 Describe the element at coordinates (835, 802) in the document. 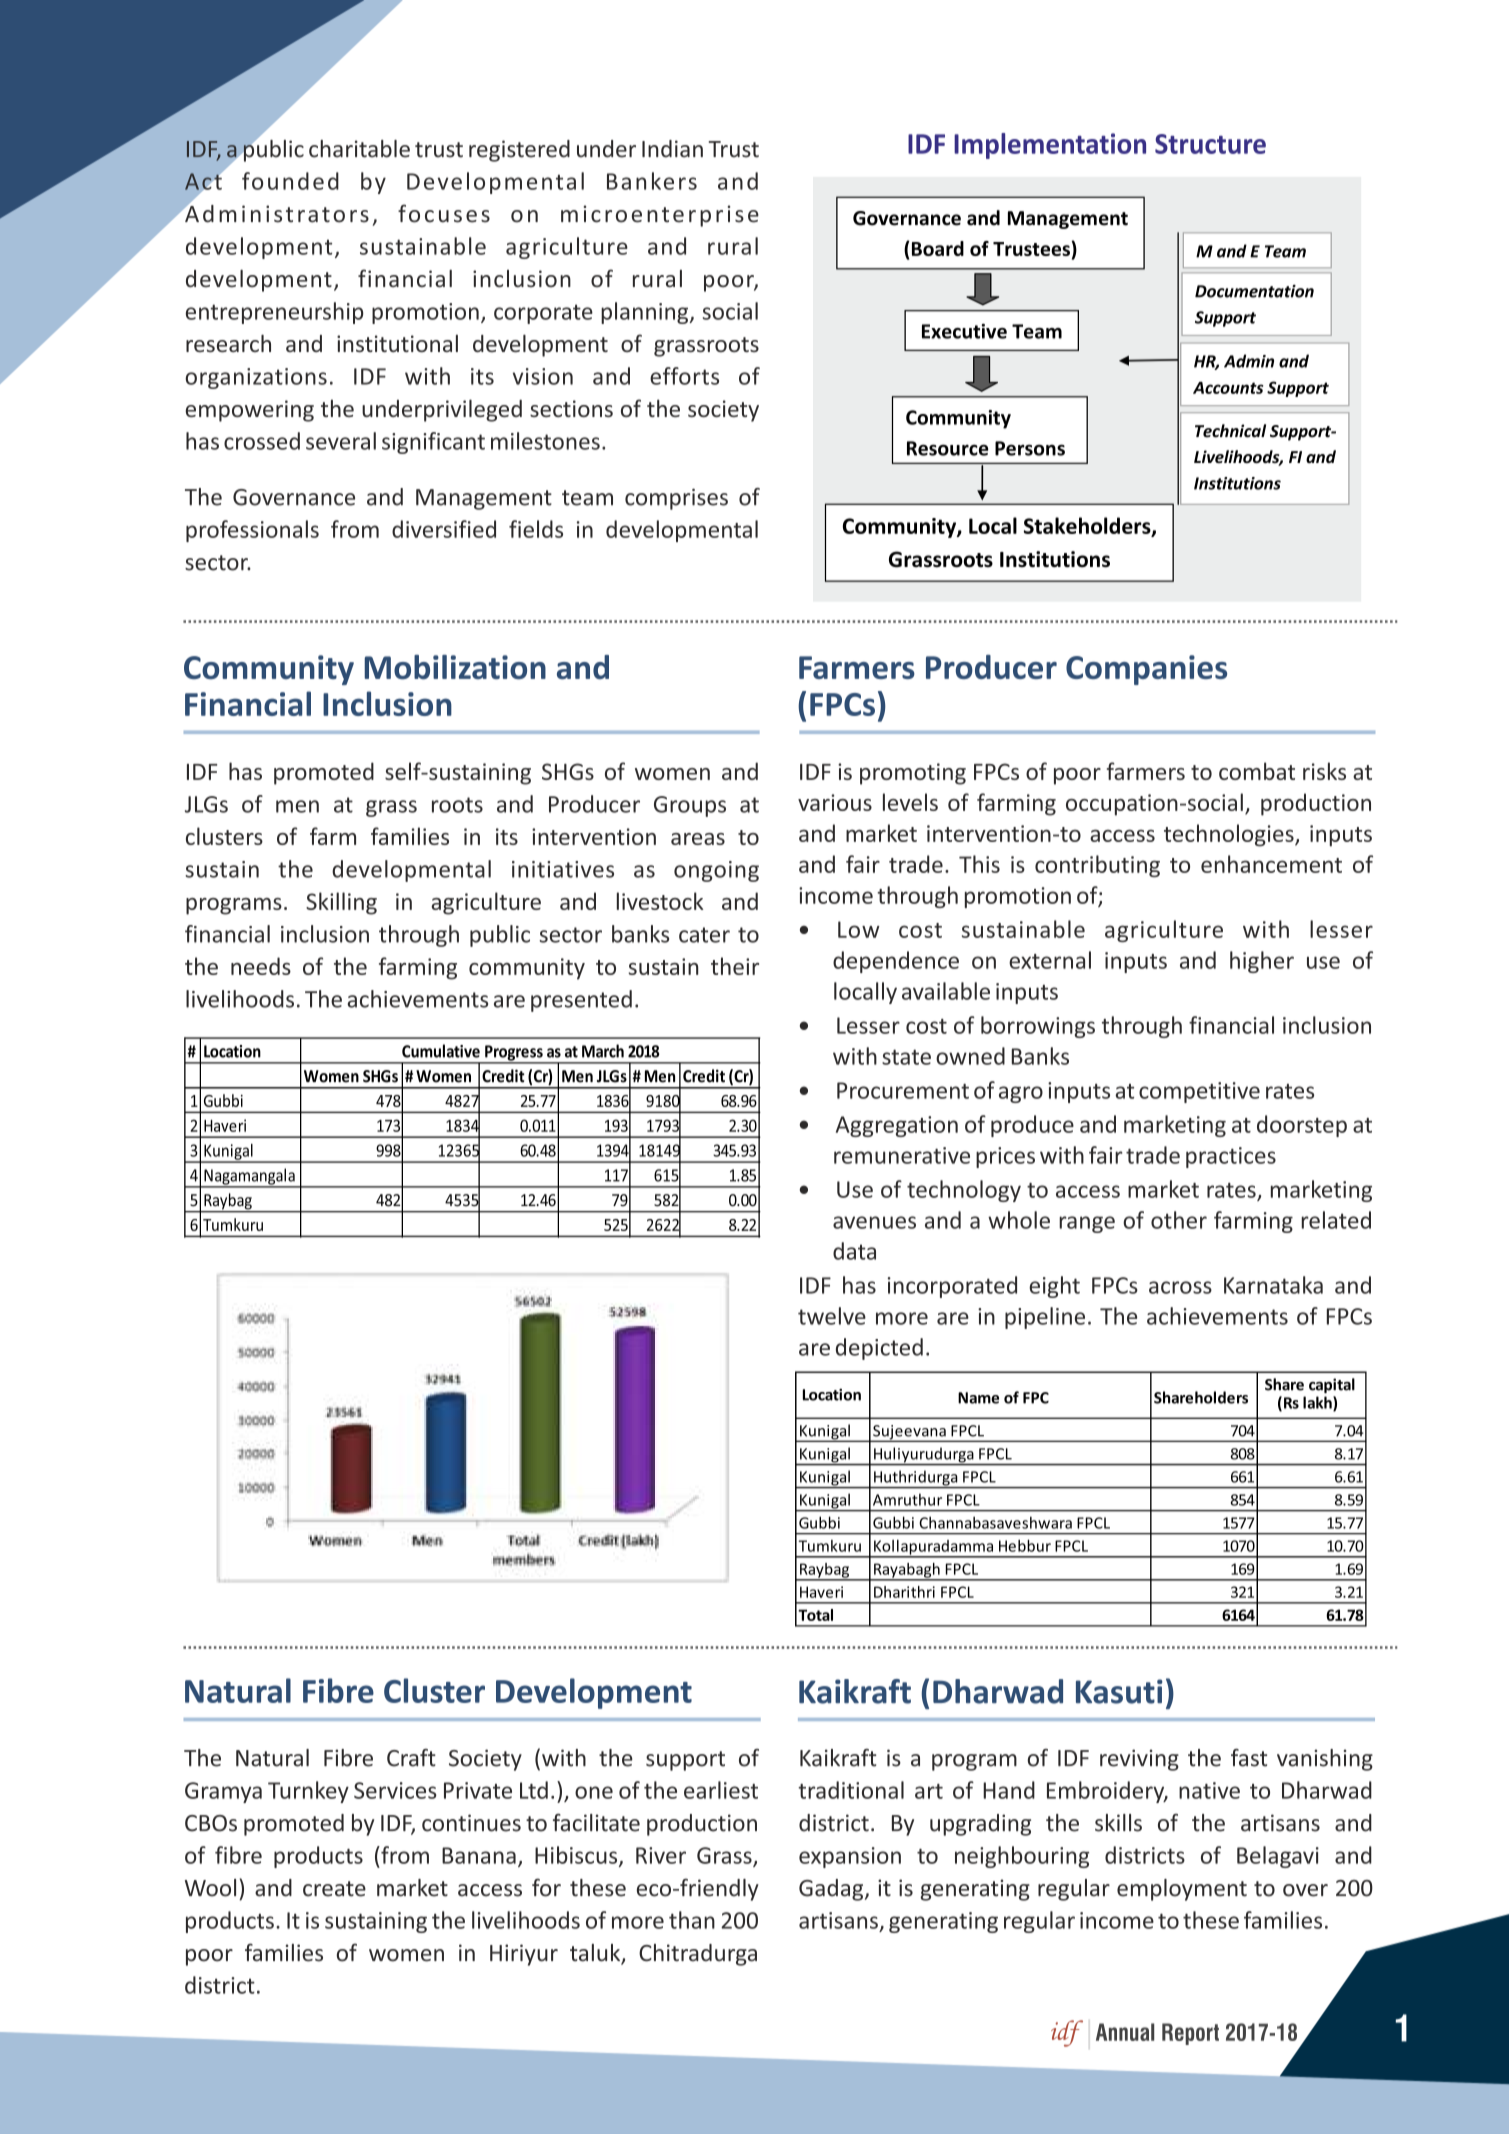

I see `various` at that location.
